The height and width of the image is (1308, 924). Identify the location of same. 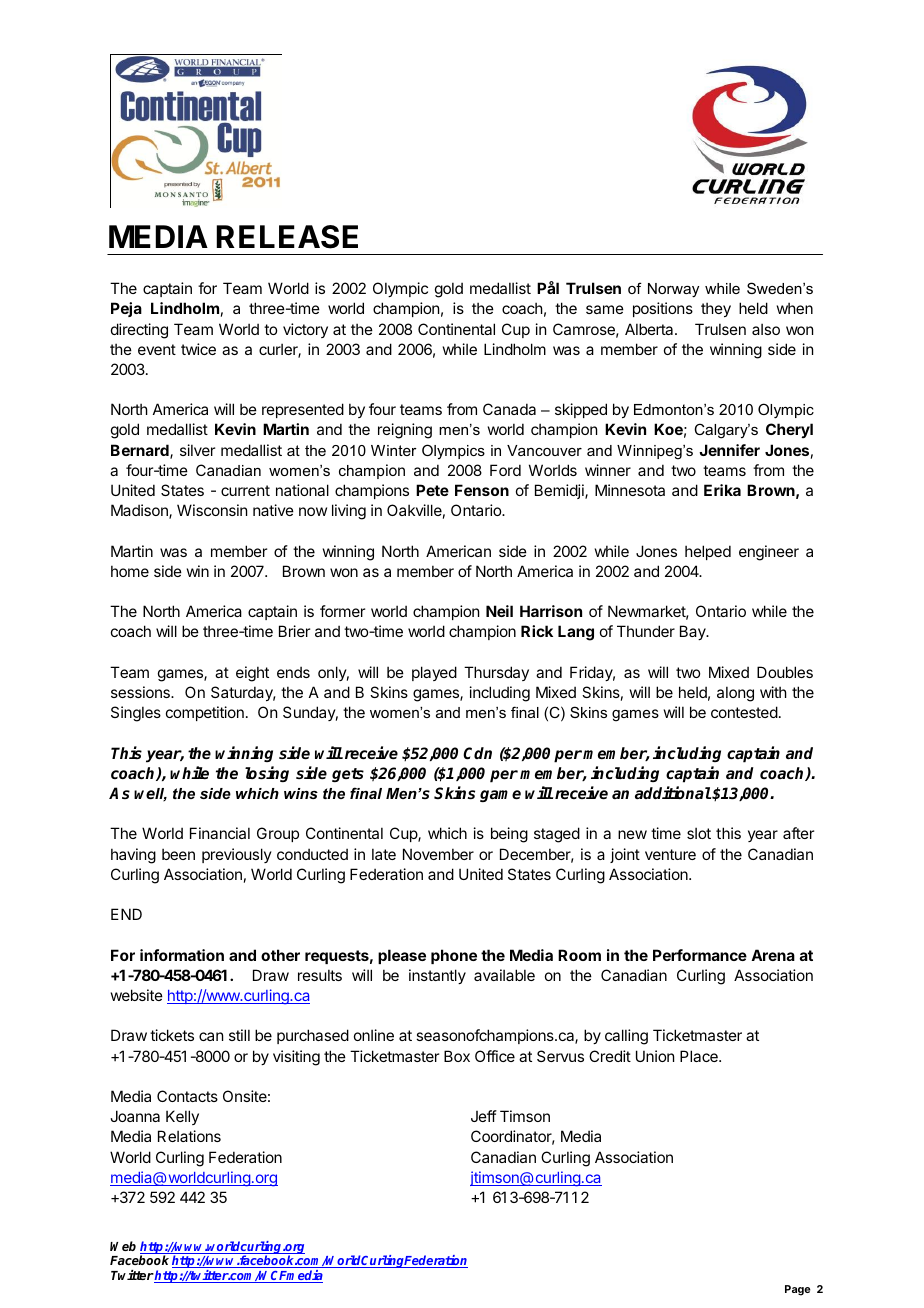
(605, 309).
